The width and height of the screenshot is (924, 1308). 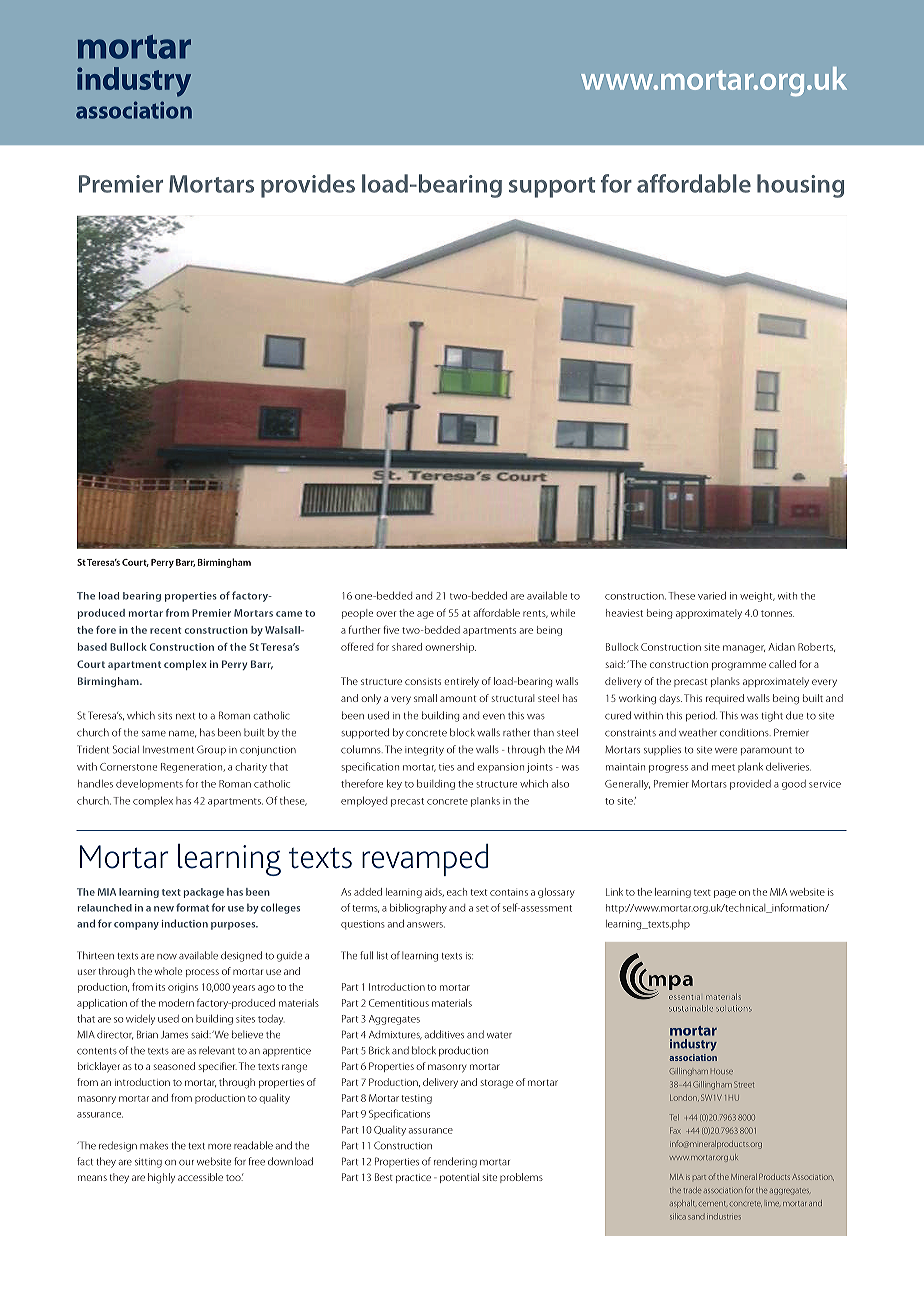 I want to click on trade, so click(x=693, y=1190).
